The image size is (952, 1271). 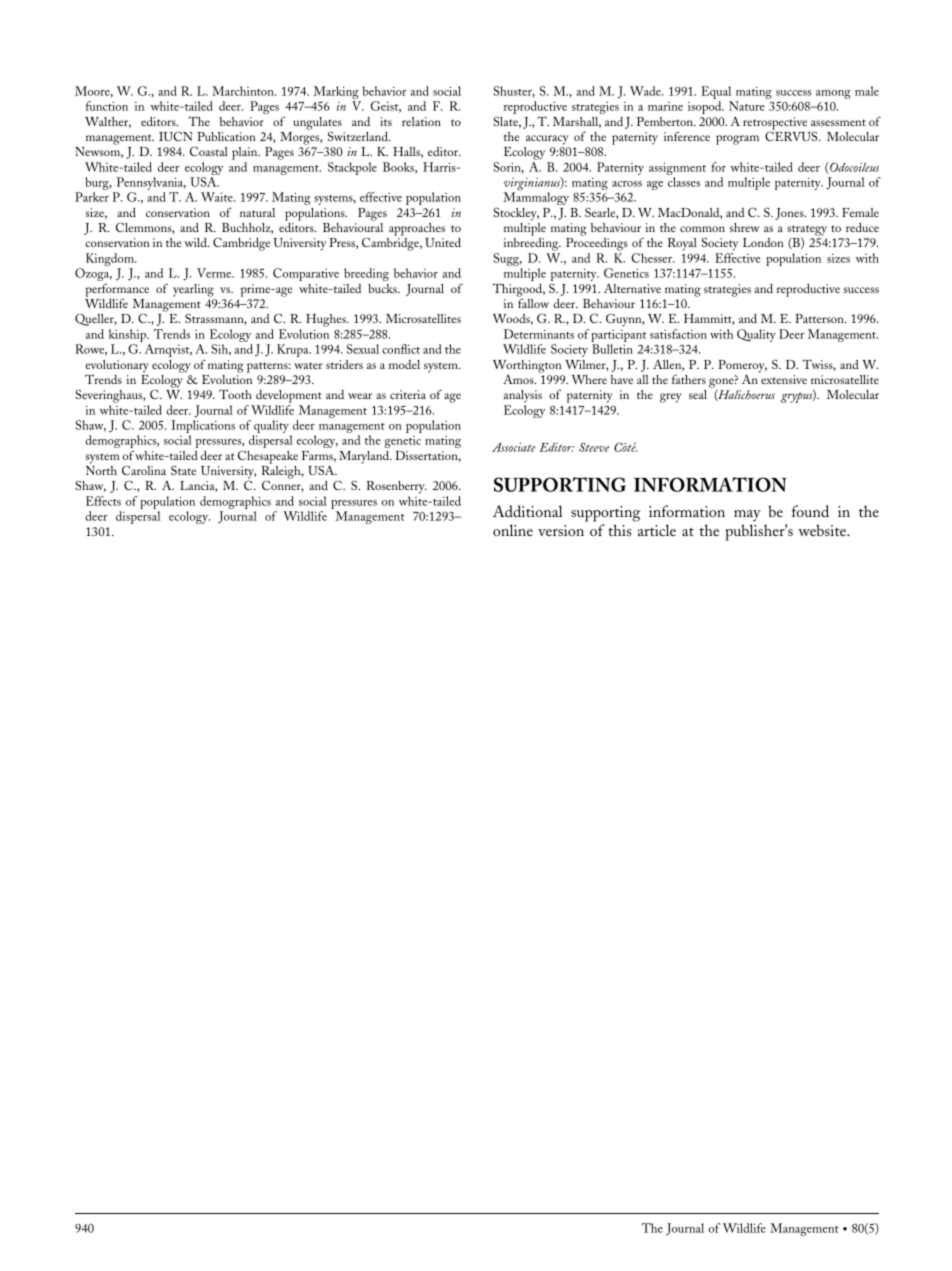 I want to click on yearling, so click(x=193, y=290).
